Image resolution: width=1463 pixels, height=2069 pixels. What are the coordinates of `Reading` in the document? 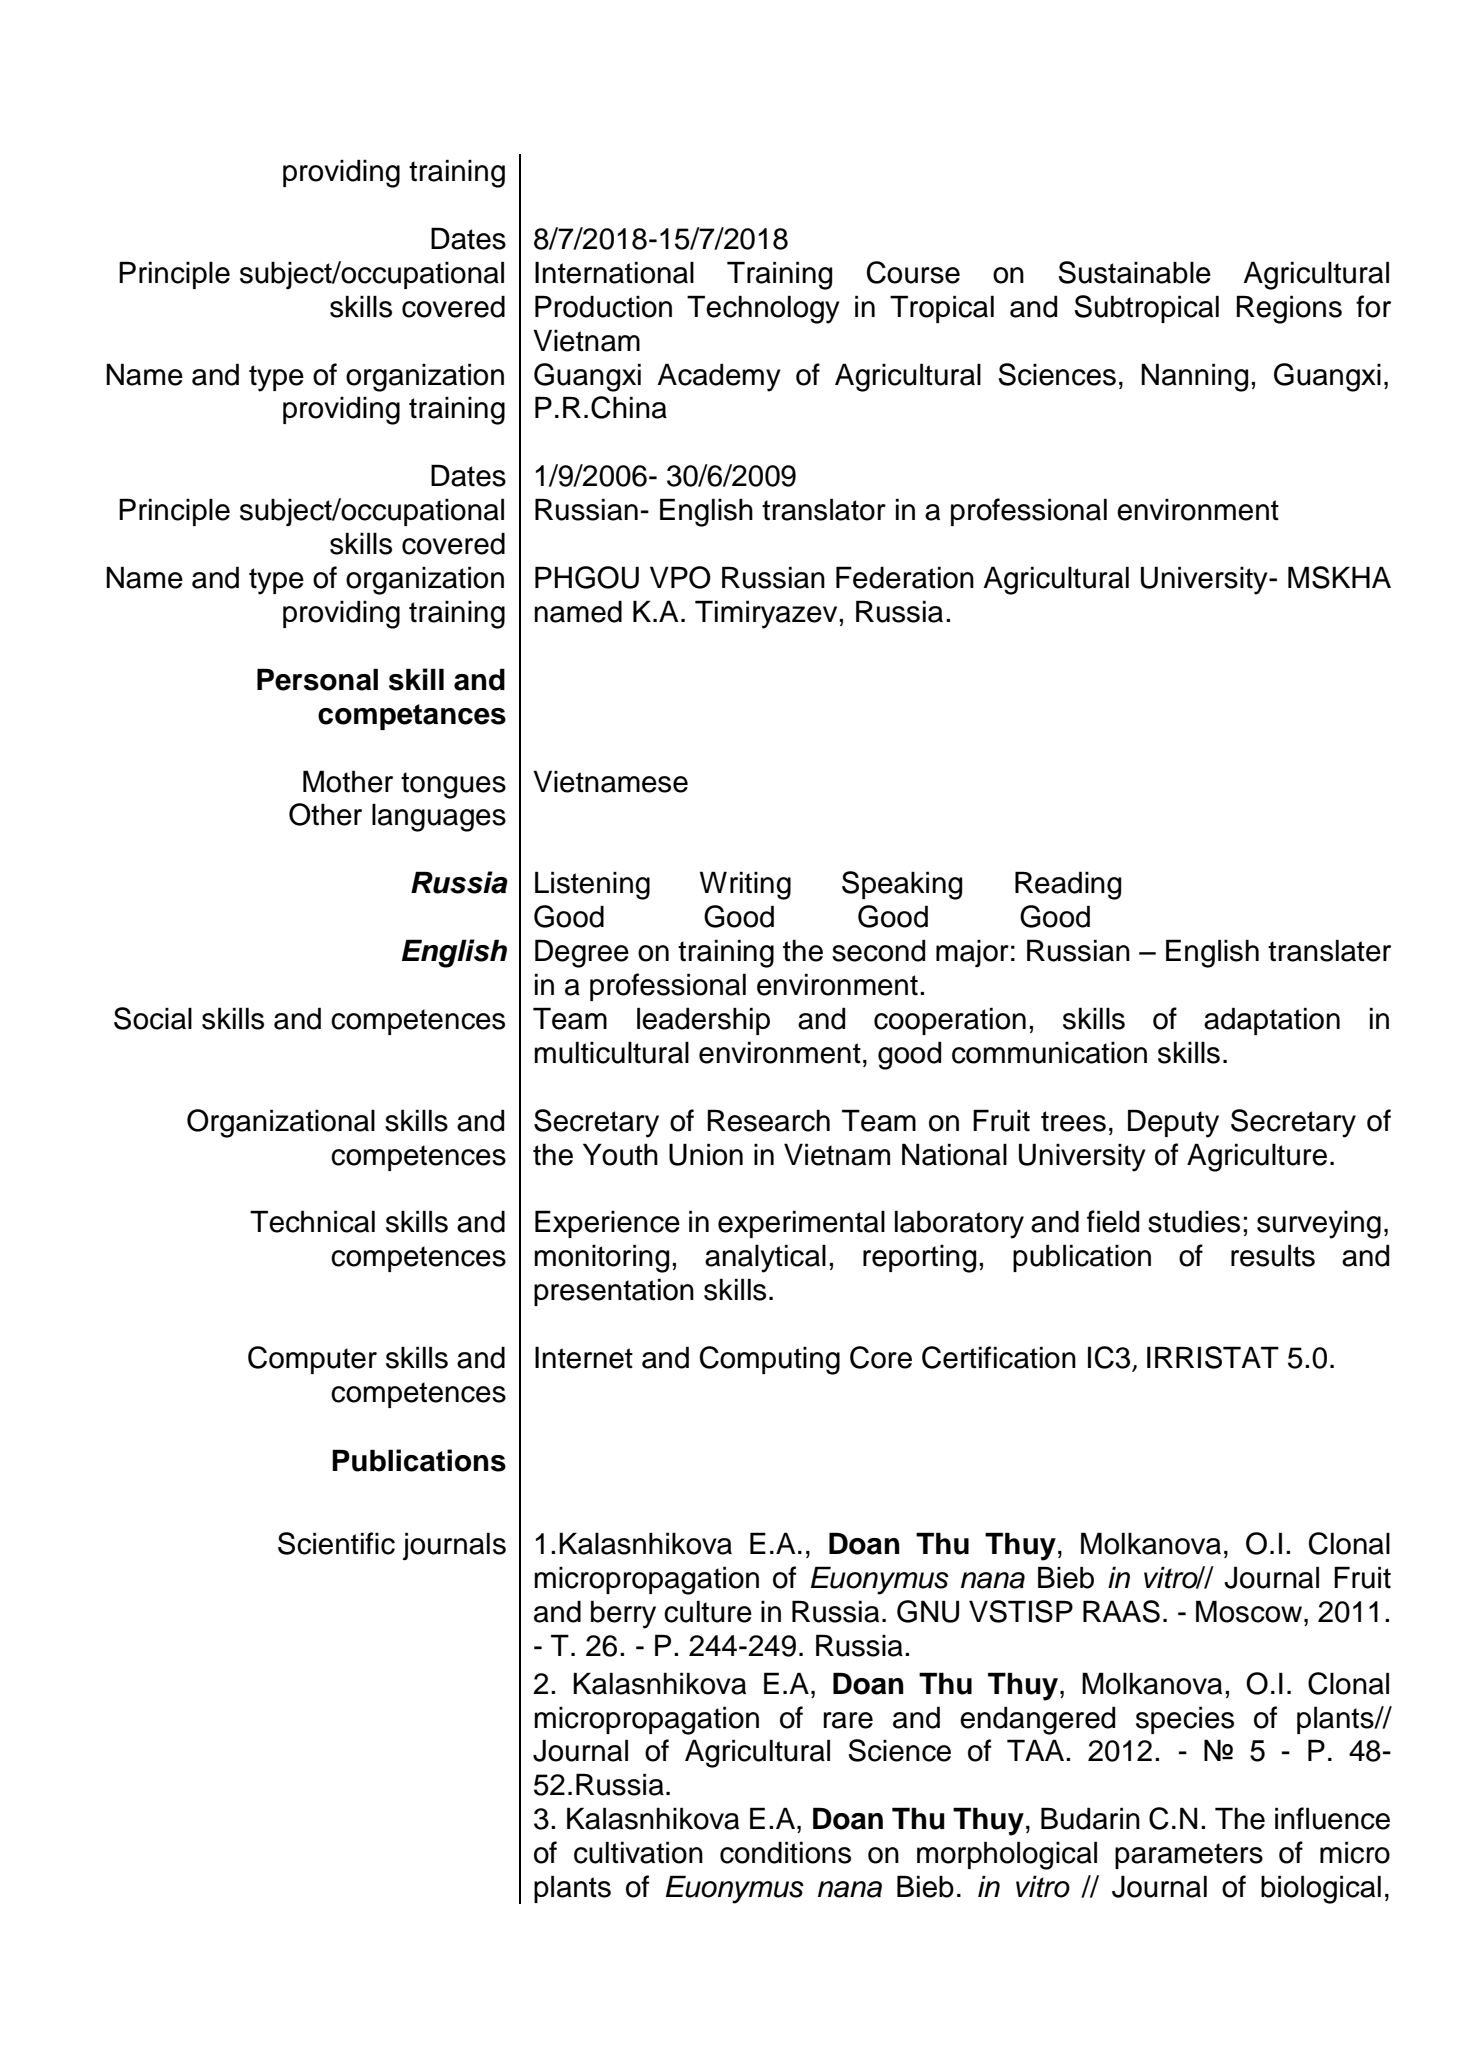 It's located at (1068, 885).
